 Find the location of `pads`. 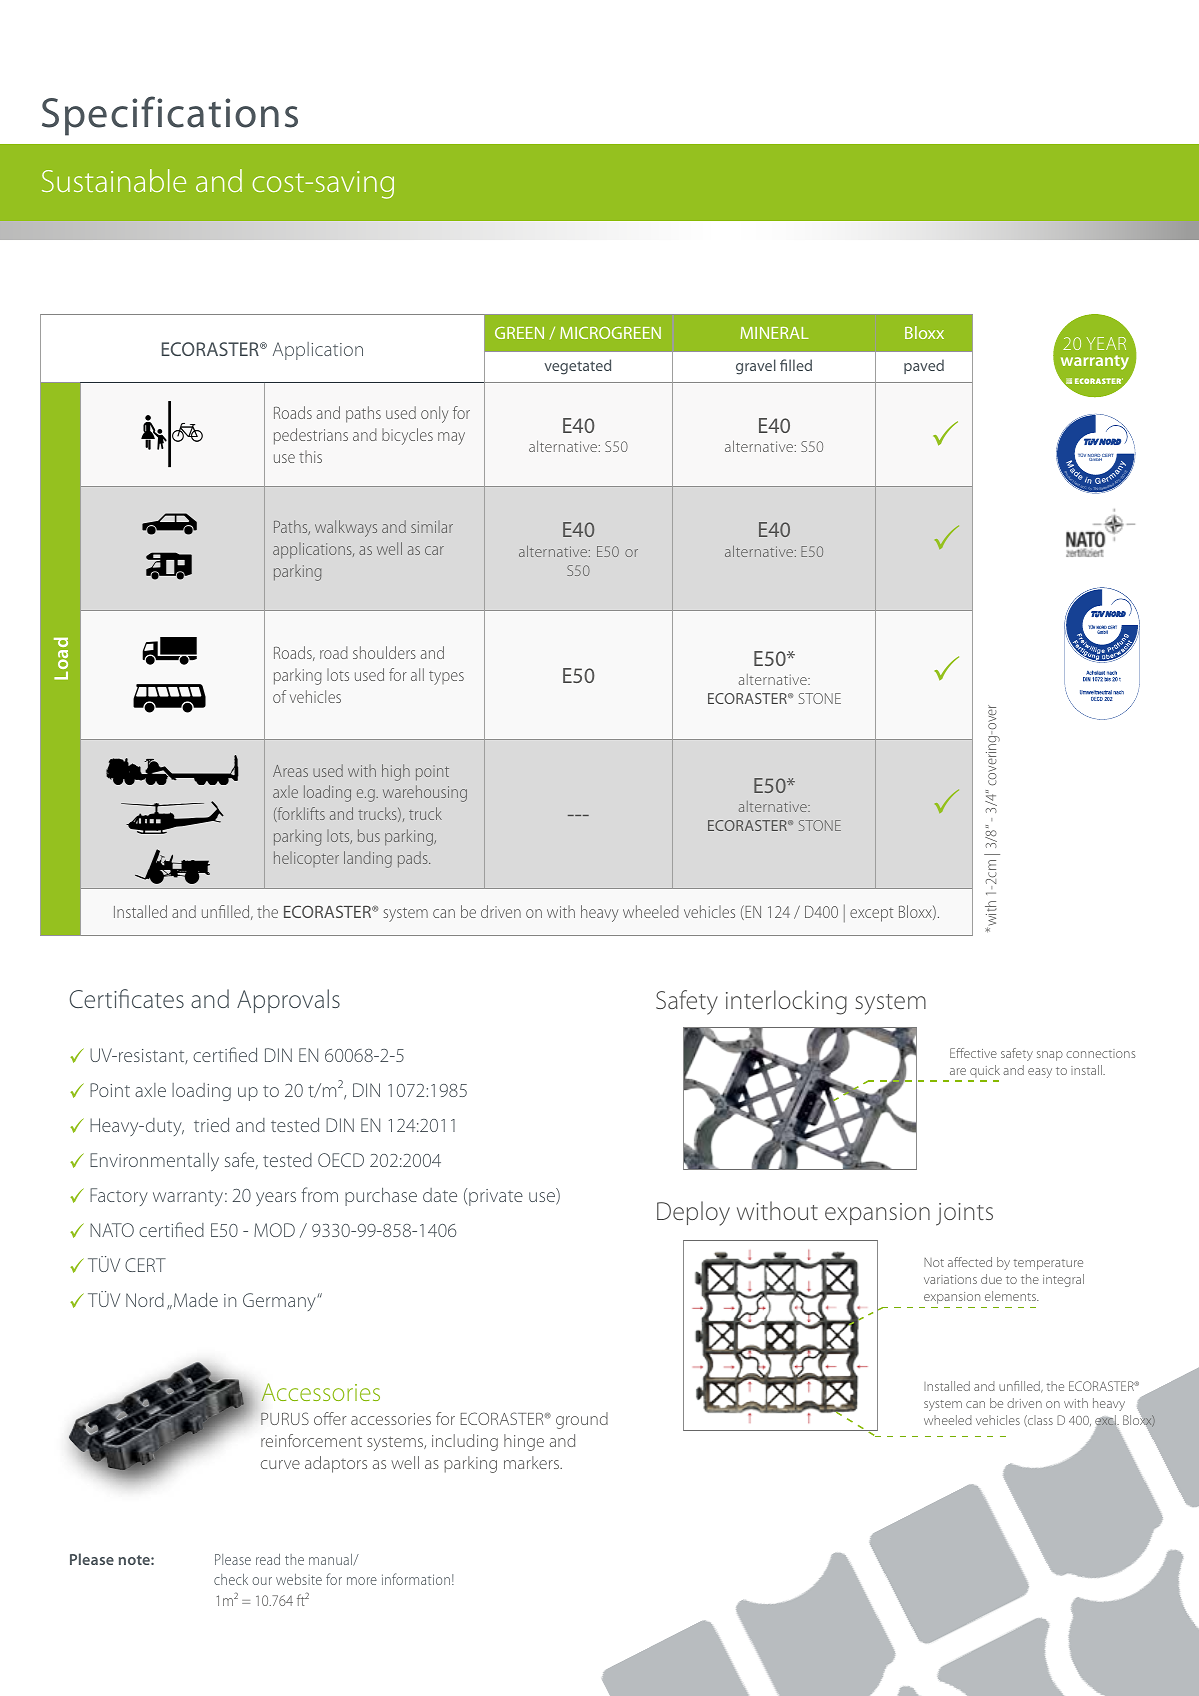

pads is located at coordinates (414, 859).
